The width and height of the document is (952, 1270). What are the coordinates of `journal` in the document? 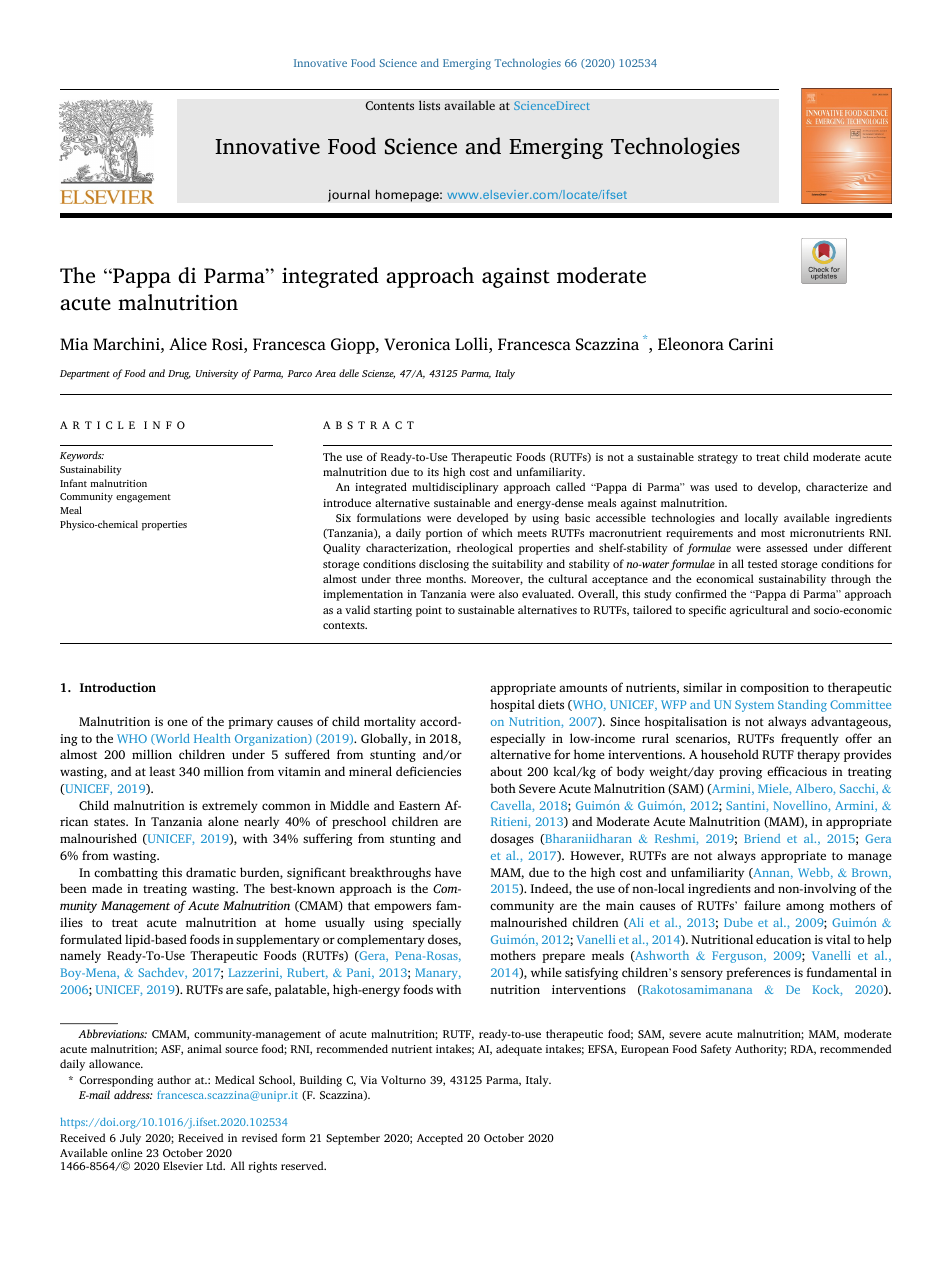 It's located at (349, 195).
